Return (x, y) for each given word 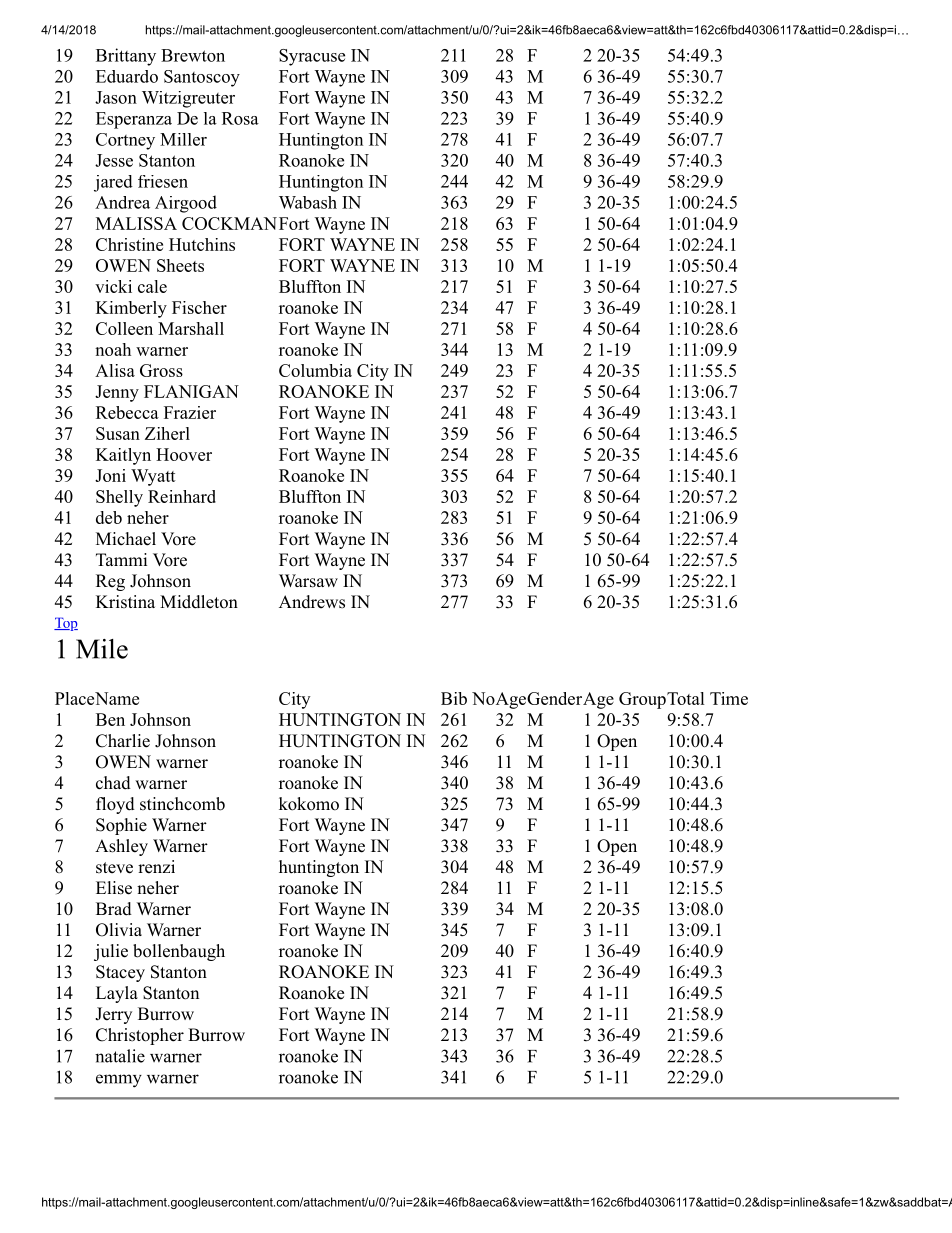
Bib (454, 698)
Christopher (140, 1036)
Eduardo (127, 76)
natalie (120, 1056)
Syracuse (312, 57)
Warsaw (308, 581)
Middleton (199, 602)
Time (729, 698)
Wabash (308, 202)
